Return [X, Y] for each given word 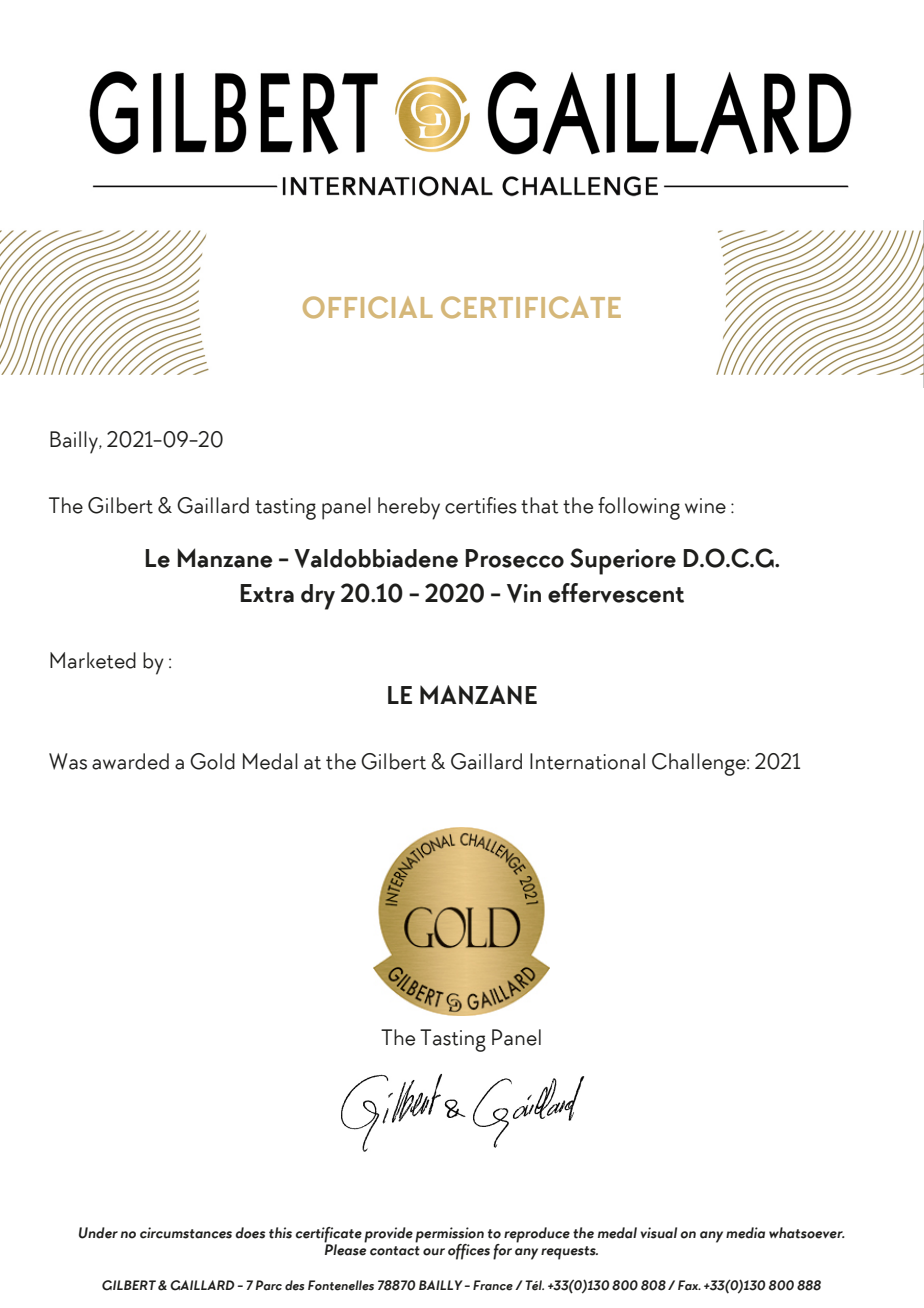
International [587, 761]
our [434, 1252]
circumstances [186, 1233]
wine [705, 506]
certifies [481, 505]
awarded [130, 761]
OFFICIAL [368, 307]
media [745, 1233]
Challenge [700, 764]
